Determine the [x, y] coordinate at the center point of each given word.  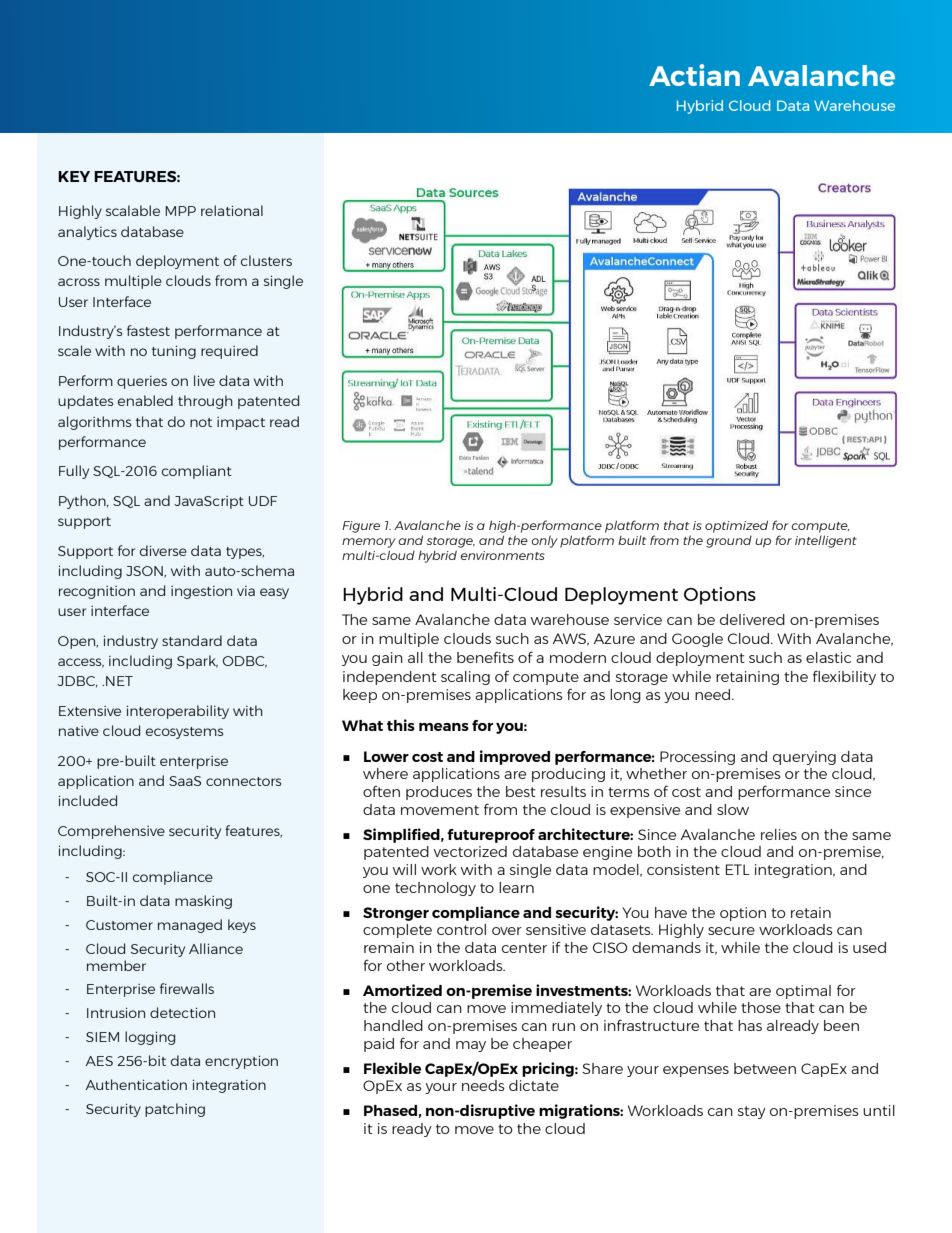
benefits [485, 657]
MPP [180, 211]
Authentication [136, 1084]
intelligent [826, 541]
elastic [828, 657]
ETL [738, 869]
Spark [197, 662]
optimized [736, 526]
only [545, 541]
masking [203, 902]
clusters [266, 260]
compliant [197, 472]
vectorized [470, 851]
